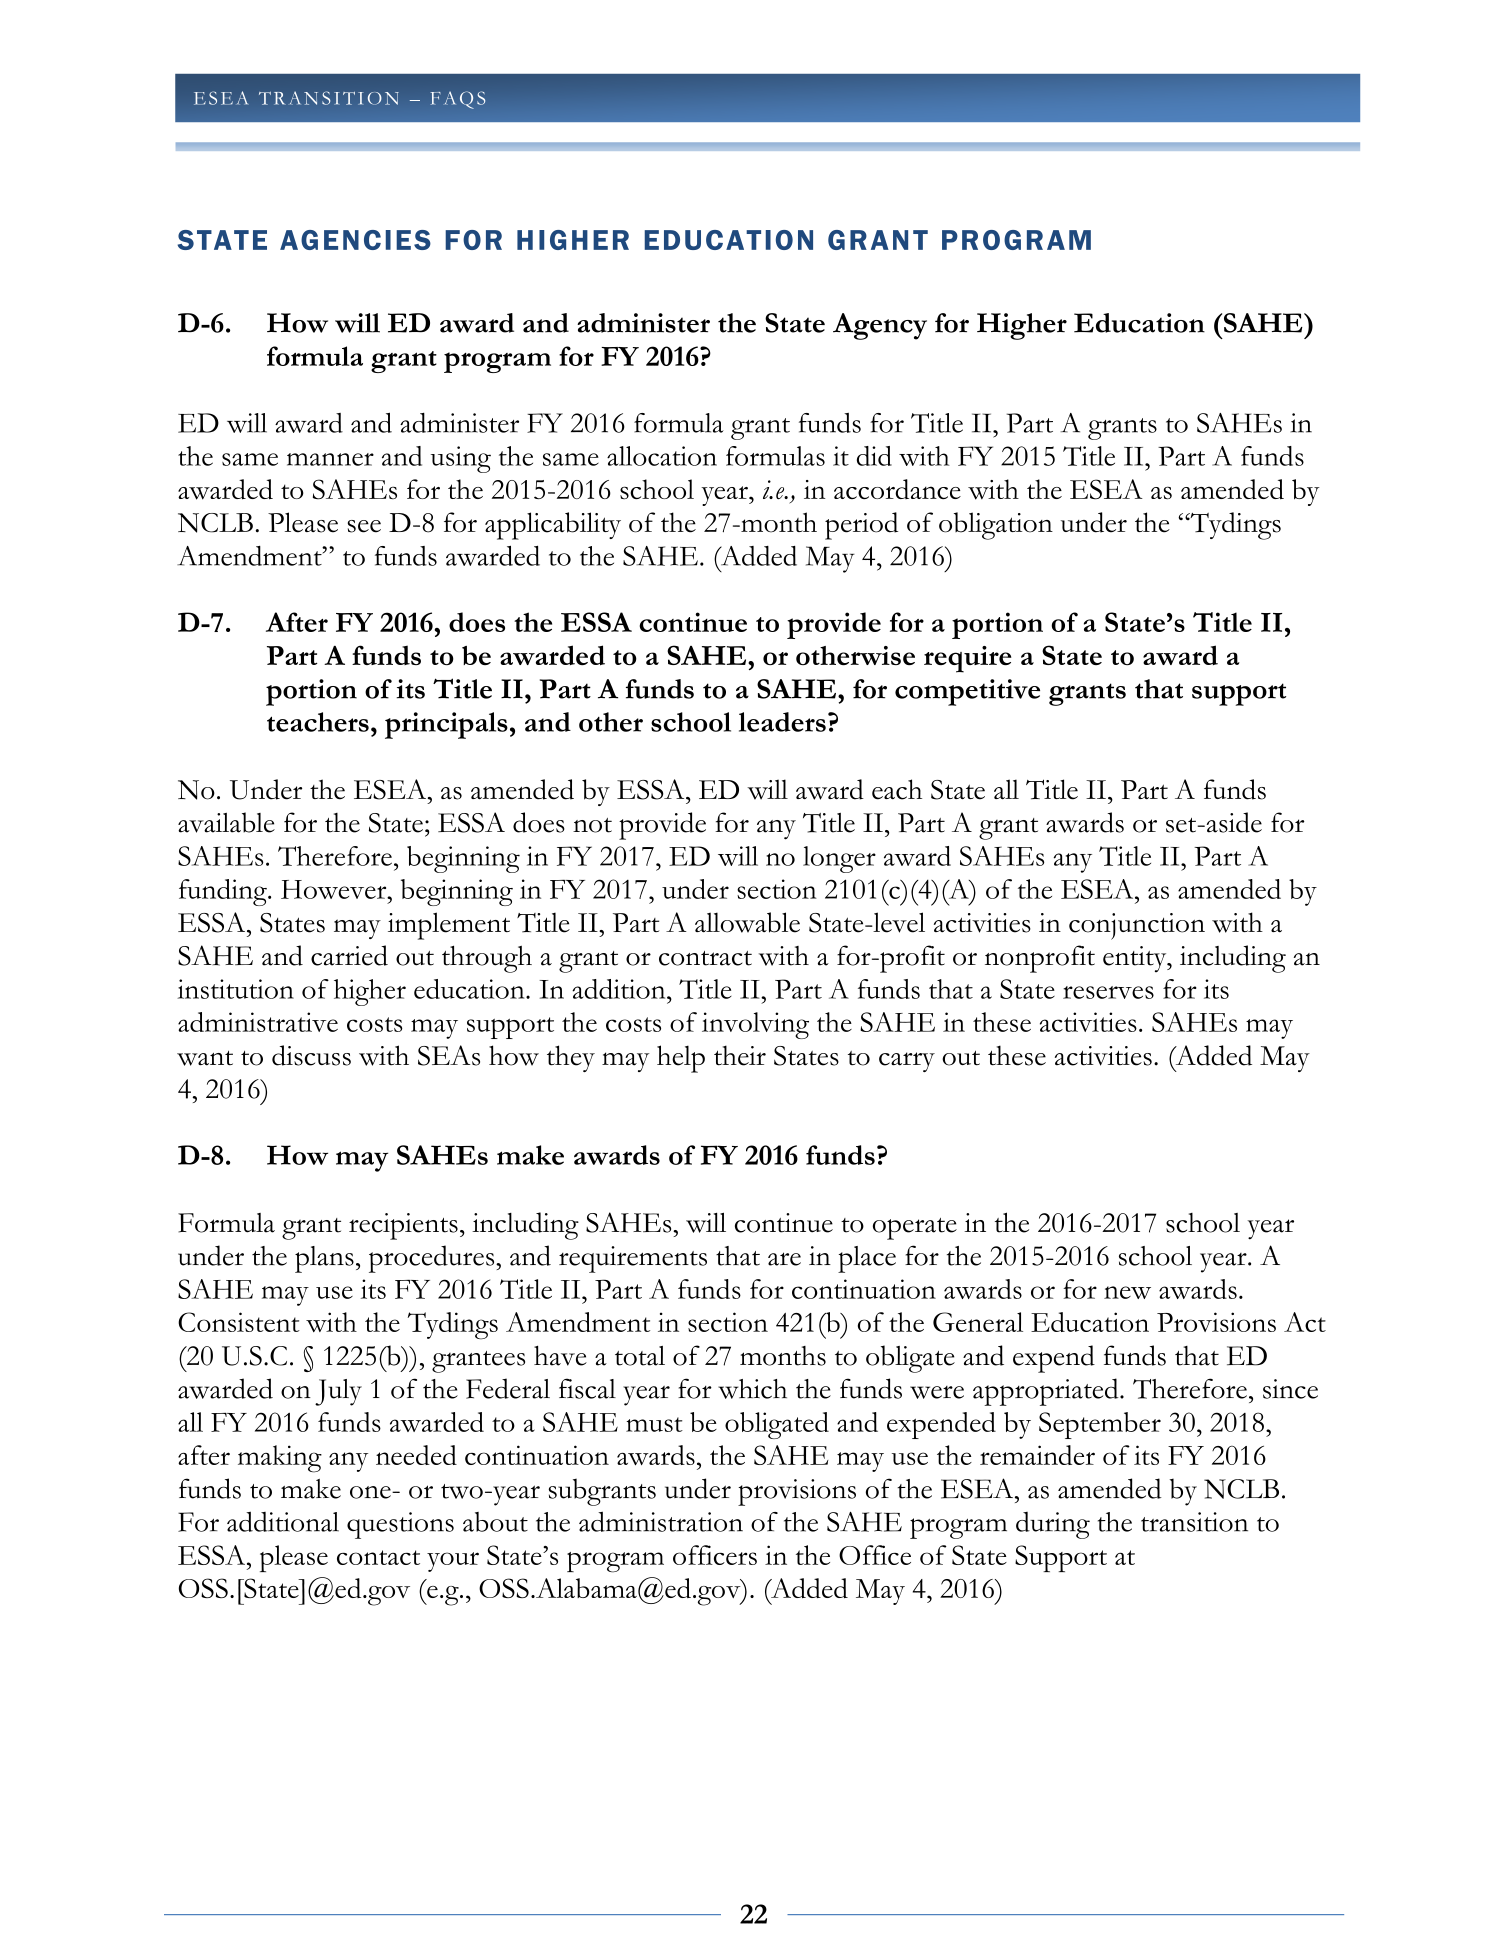 This screenshot has height=1951, width=1508. What do you see at coordinates (400, 1525) in the screenshot?
I see `questions` at bounding box center [400, 1525].
